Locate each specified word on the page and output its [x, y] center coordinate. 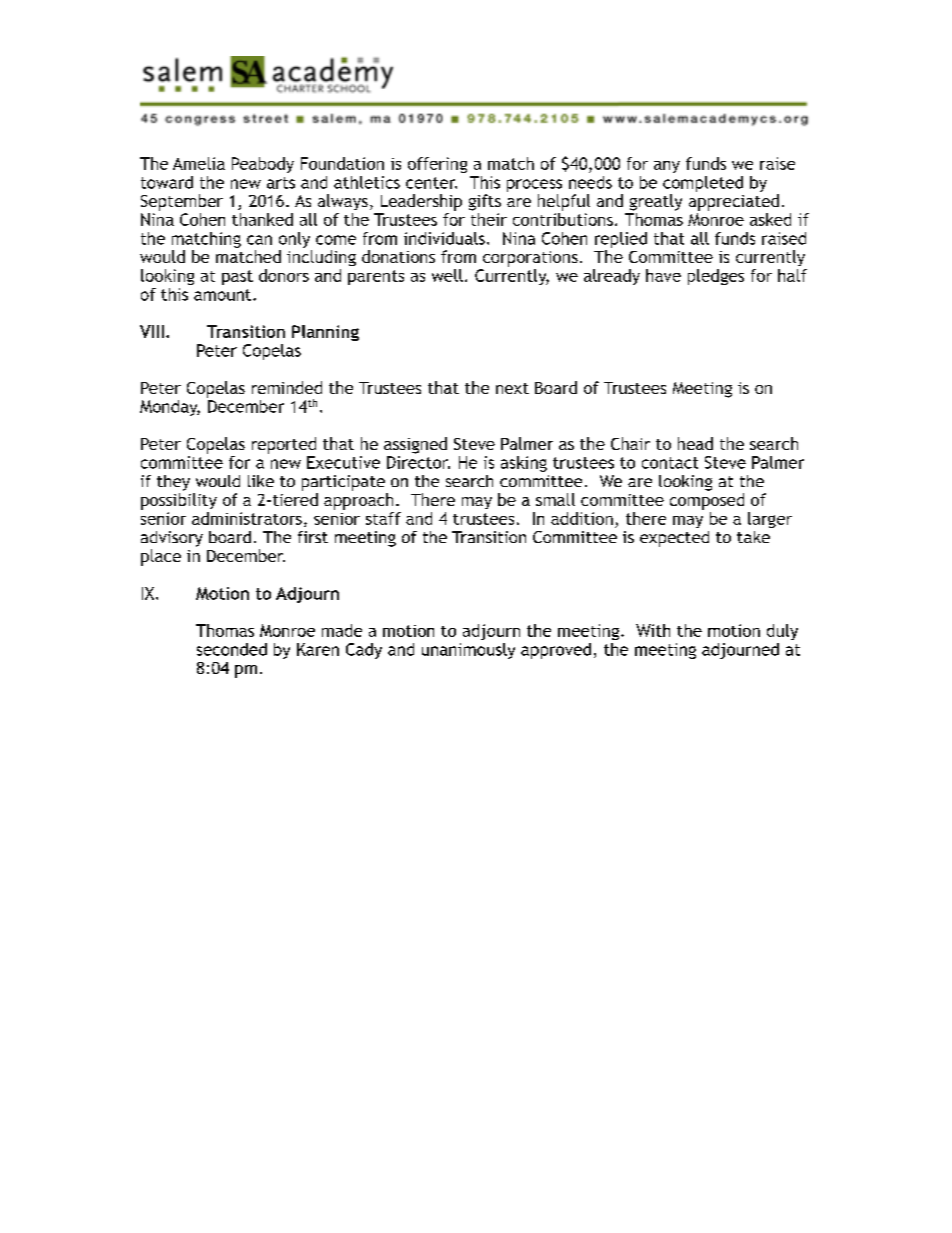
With [653, 630]
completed [703, 184]
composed [707, 501]
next [512, 388]
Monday [170, 408]
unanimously [468, 651]
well [447, 275]
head [695, 443]
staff [383, 518]
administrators [247, 518]
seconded [232, 649]
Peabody [263, 165]
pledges [716, 277]
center [431, 183]
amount [224, 295]
